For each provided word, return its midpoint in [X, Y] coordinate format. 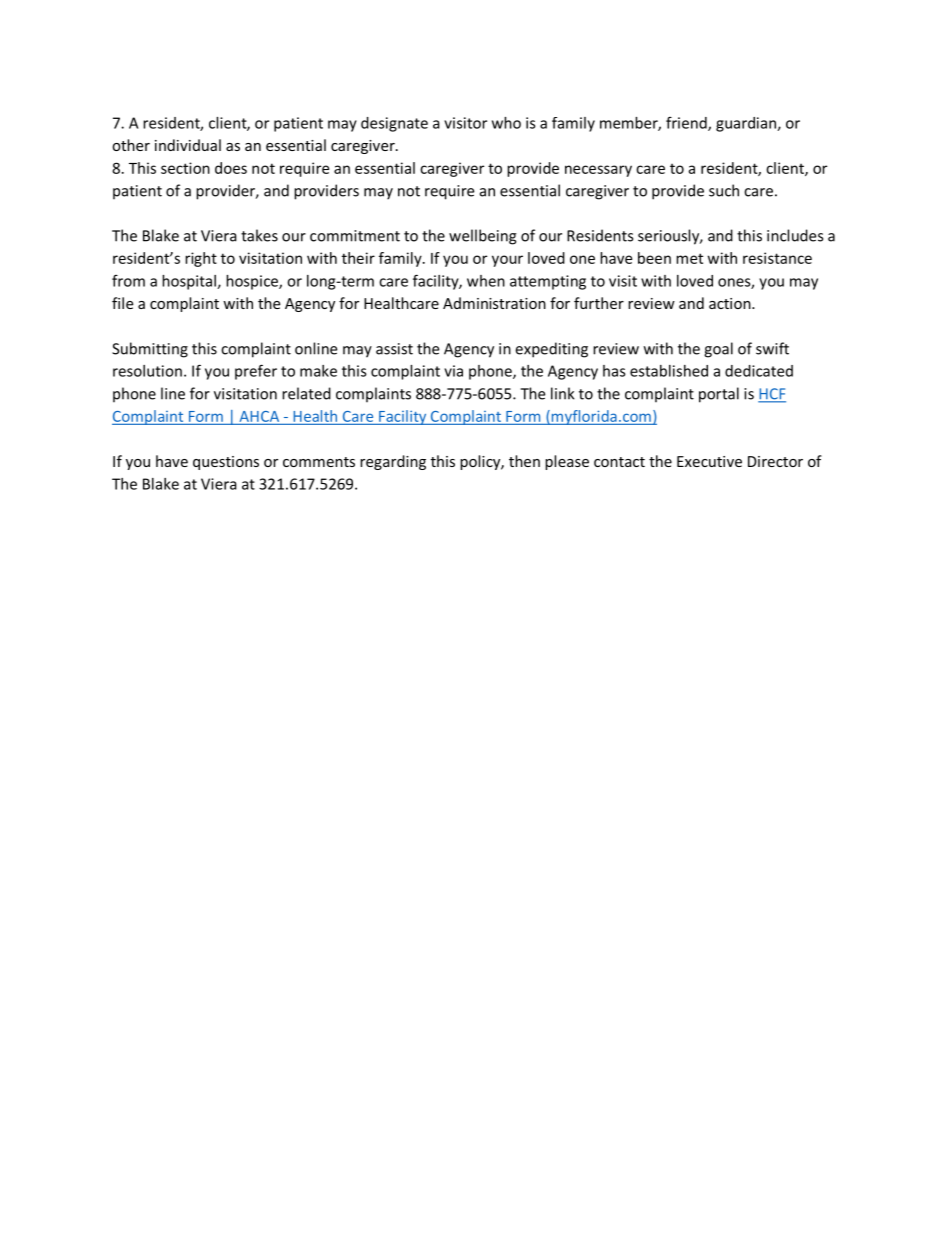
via [453, 371]
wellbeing [483, 237]
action [731, 303]
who [506, 123]
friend [687, 123]
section [185, 168]
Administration [494, 303]
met [689, 258]
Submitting [150, 350]
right [201, 259]
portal [719, 395]
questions [226, 463]
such [724, 190]
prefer [256, 372]
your [507, 261]
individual [188, 145]
